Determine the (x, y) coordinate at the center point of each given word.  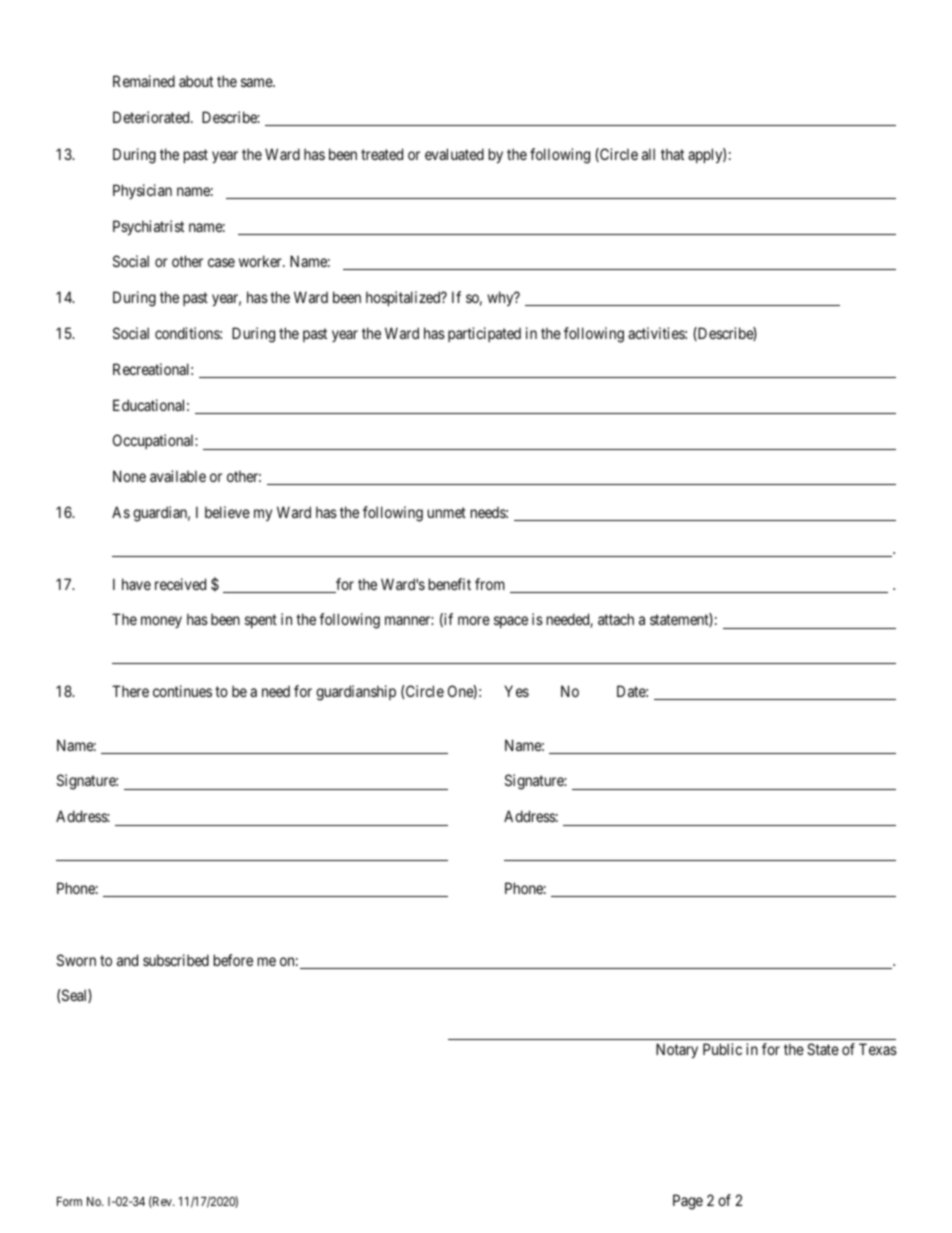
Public (722, 1049)
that (672, 154)
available (178, 476)
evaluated (454, 154)
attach (616, 619)
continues (182, 691)
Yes (516, 691)
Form (69, 1201)
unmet (447, 512)
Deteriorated (152, 117)
